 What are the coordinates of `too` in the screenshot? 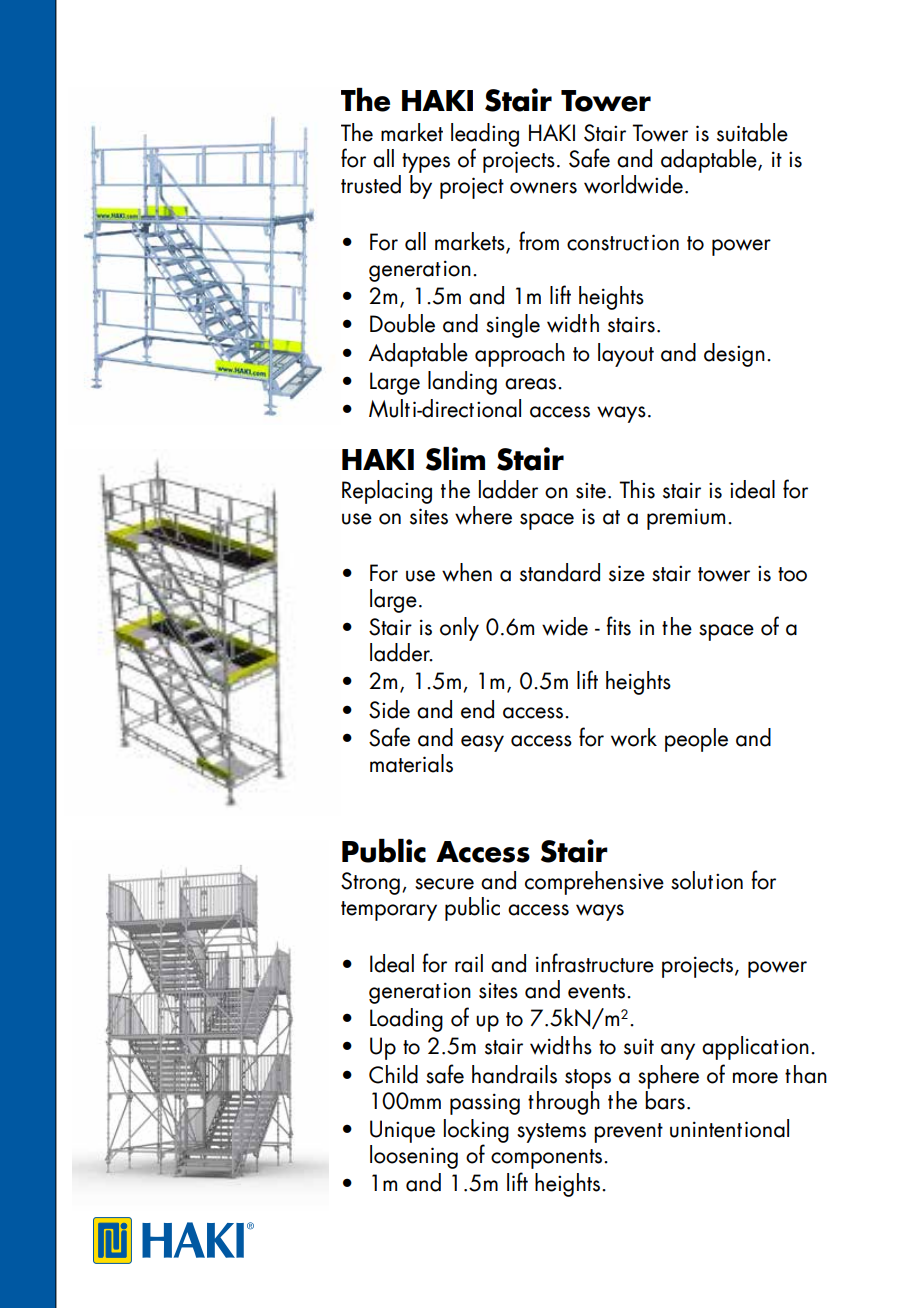 It's located at (792, 574).
